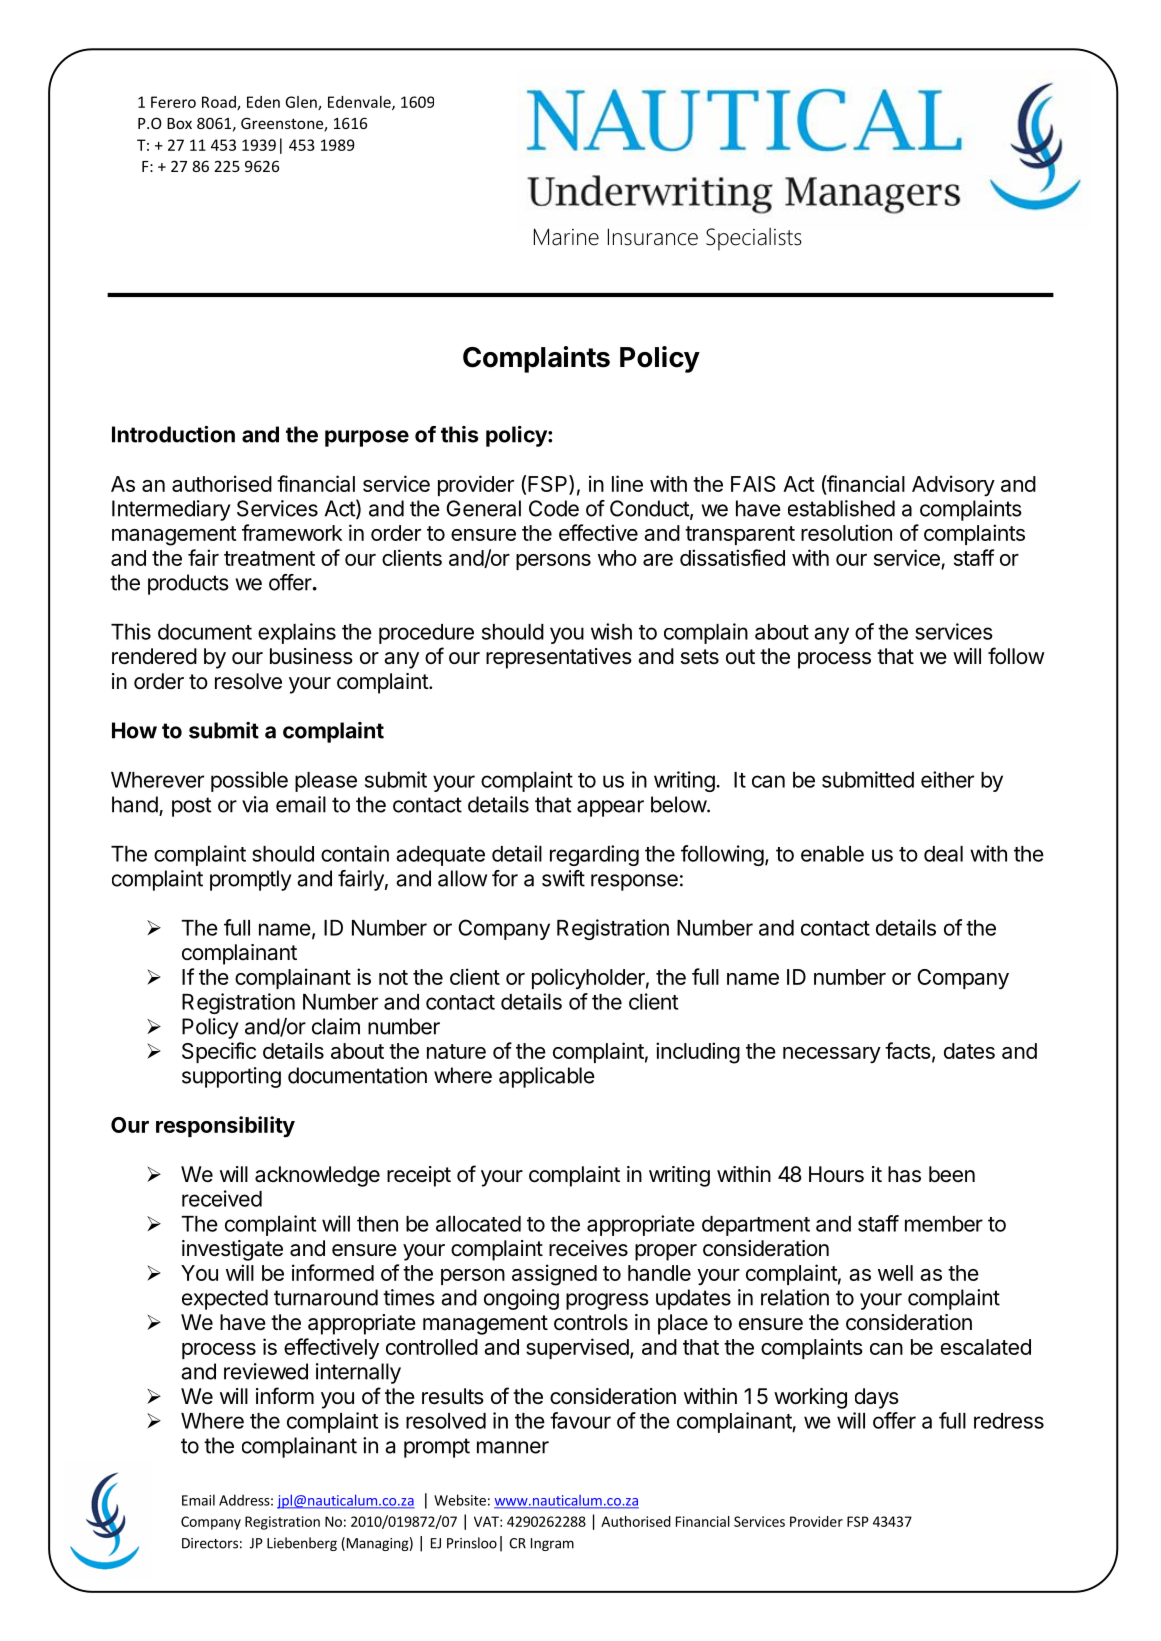  Describe the element at coordinates (566, 237) in the page. I see `Marine` at that location.
